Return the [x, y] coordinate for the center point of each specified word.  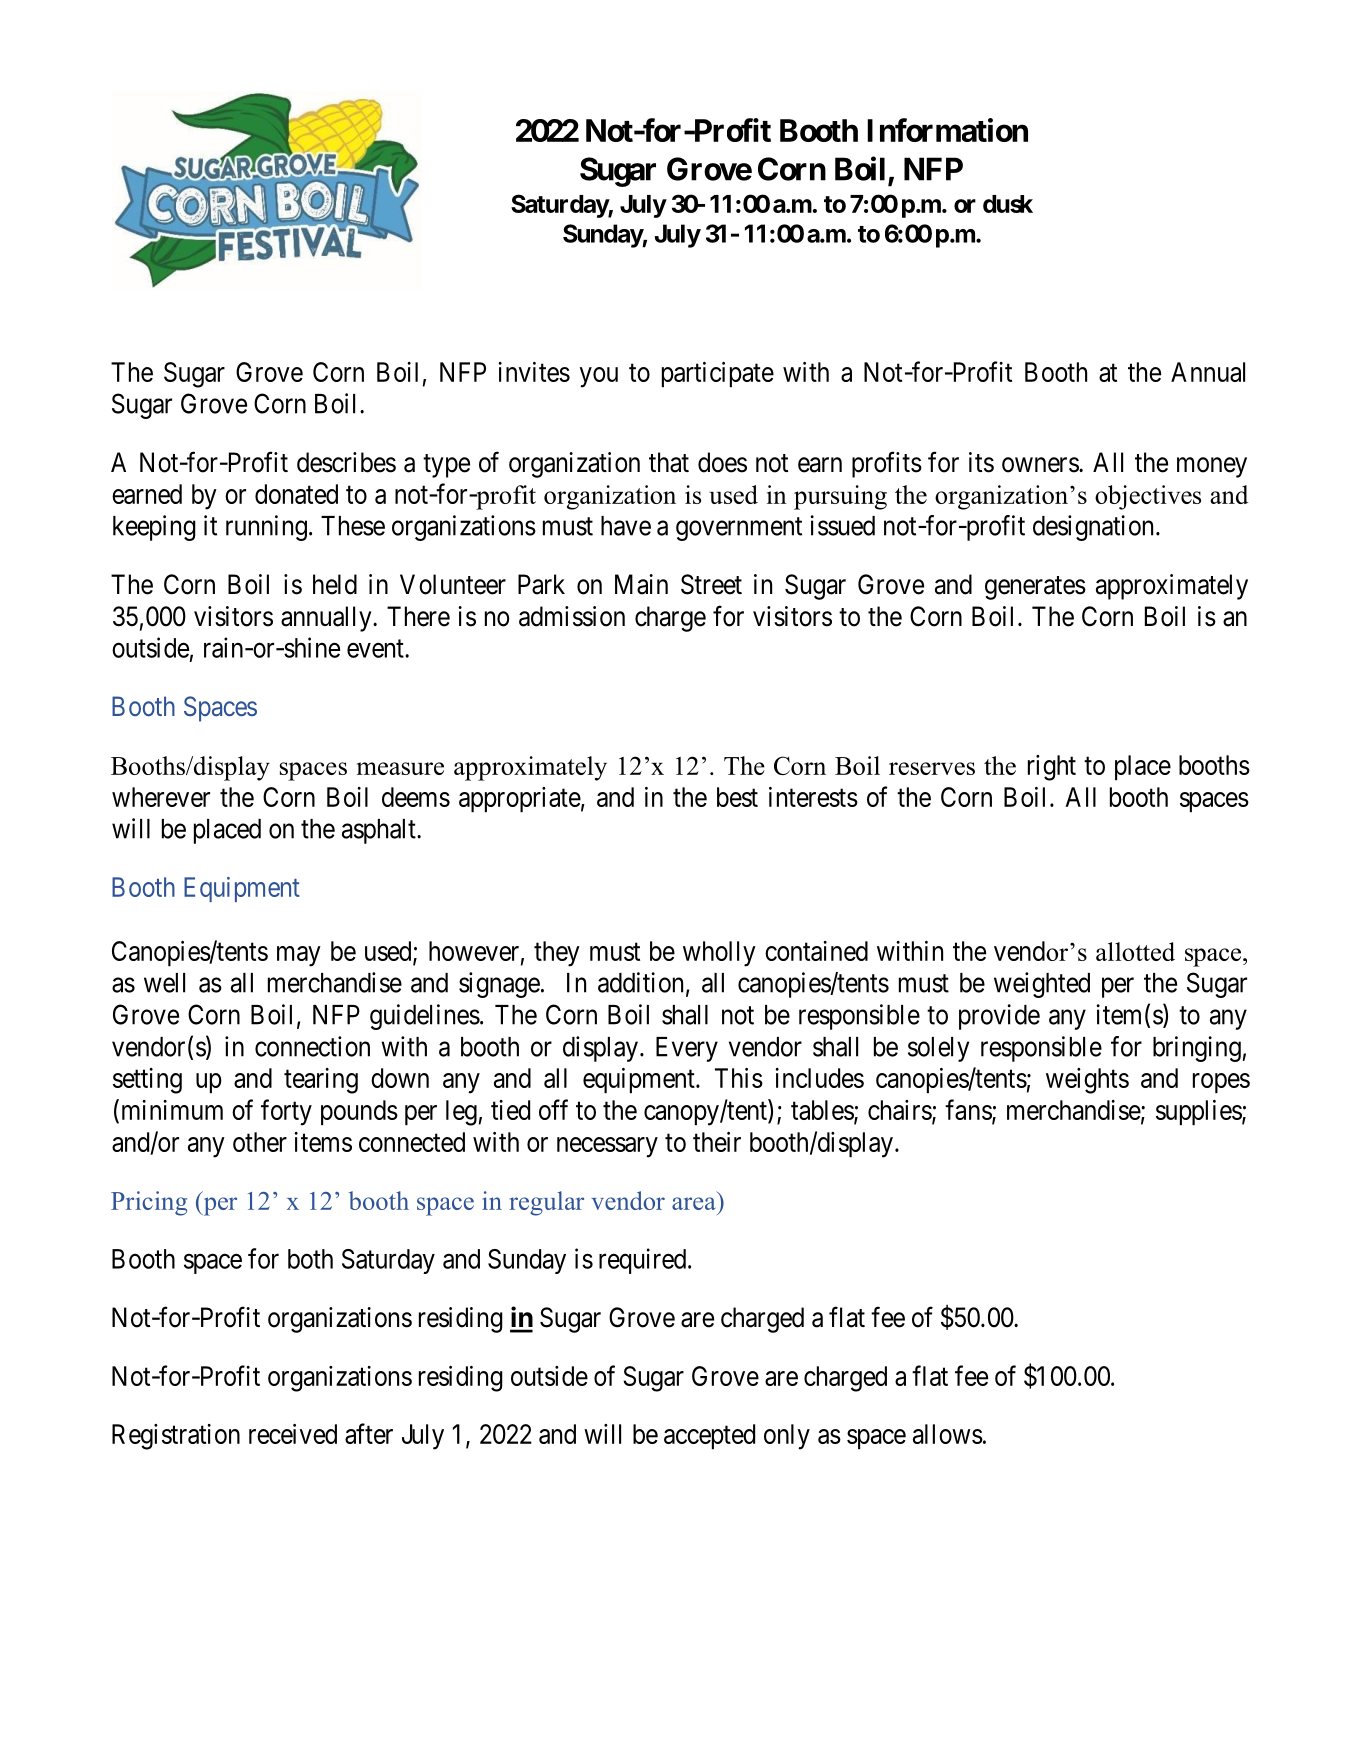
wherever [161, 797]
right [1052, 768]
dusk [1008, 204]
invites [534, 372]
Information [947, 130]
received [293, 1434]
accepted [709, 1436]
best [737, 797]
